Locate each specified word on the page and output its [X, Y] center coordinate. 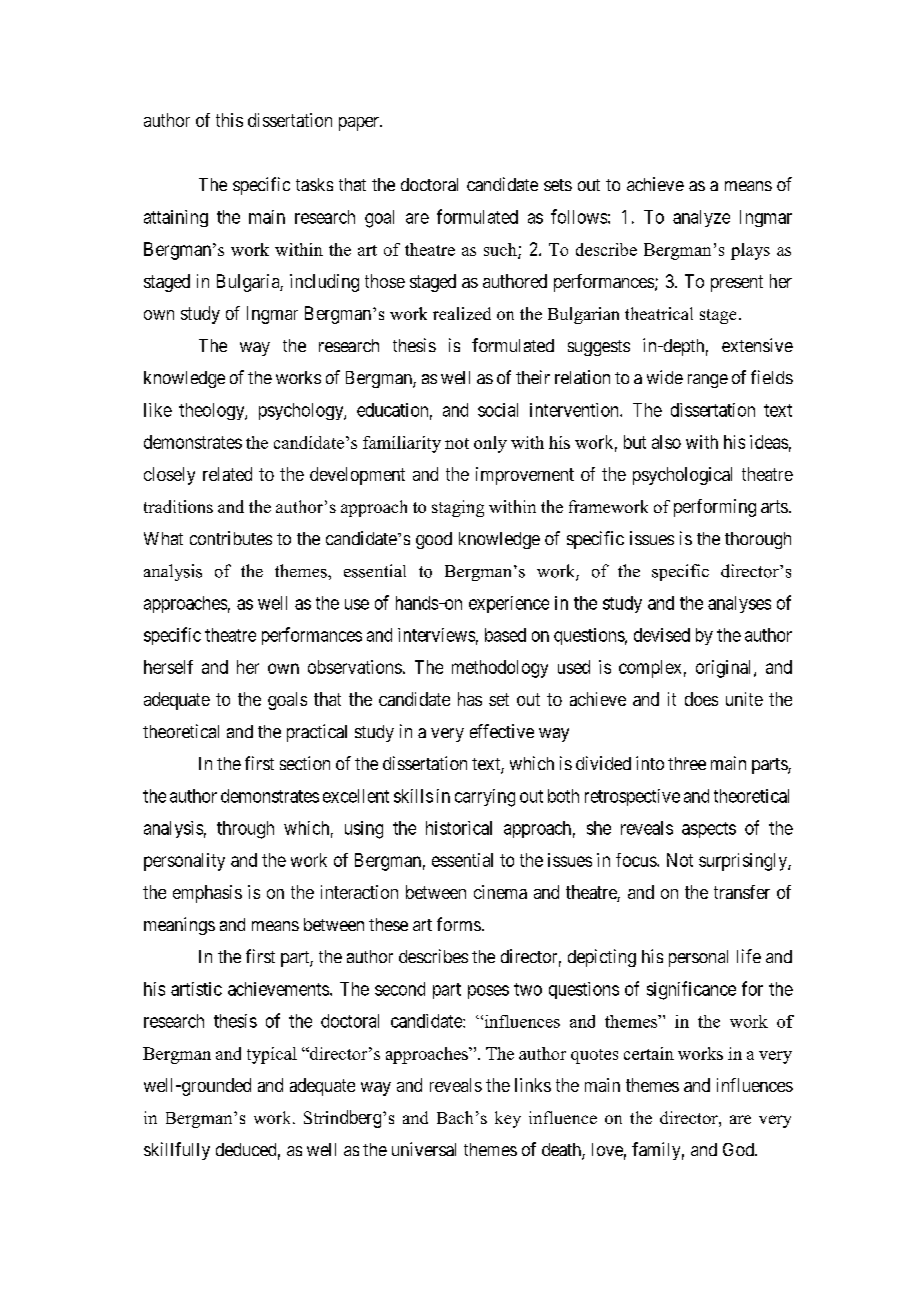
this [229, 120]
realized [462, 313]
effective [502, 731]
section [305, 763]
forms [459, 924]
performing [715, 508]
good [434, 540]
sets [558, 185]
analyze [701, 218]
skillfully [177, 1151]
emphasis [207, 894]
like [158, 410]
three [687, 763]
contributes [231, 538]
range [708, 381]
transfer [742, 892]
